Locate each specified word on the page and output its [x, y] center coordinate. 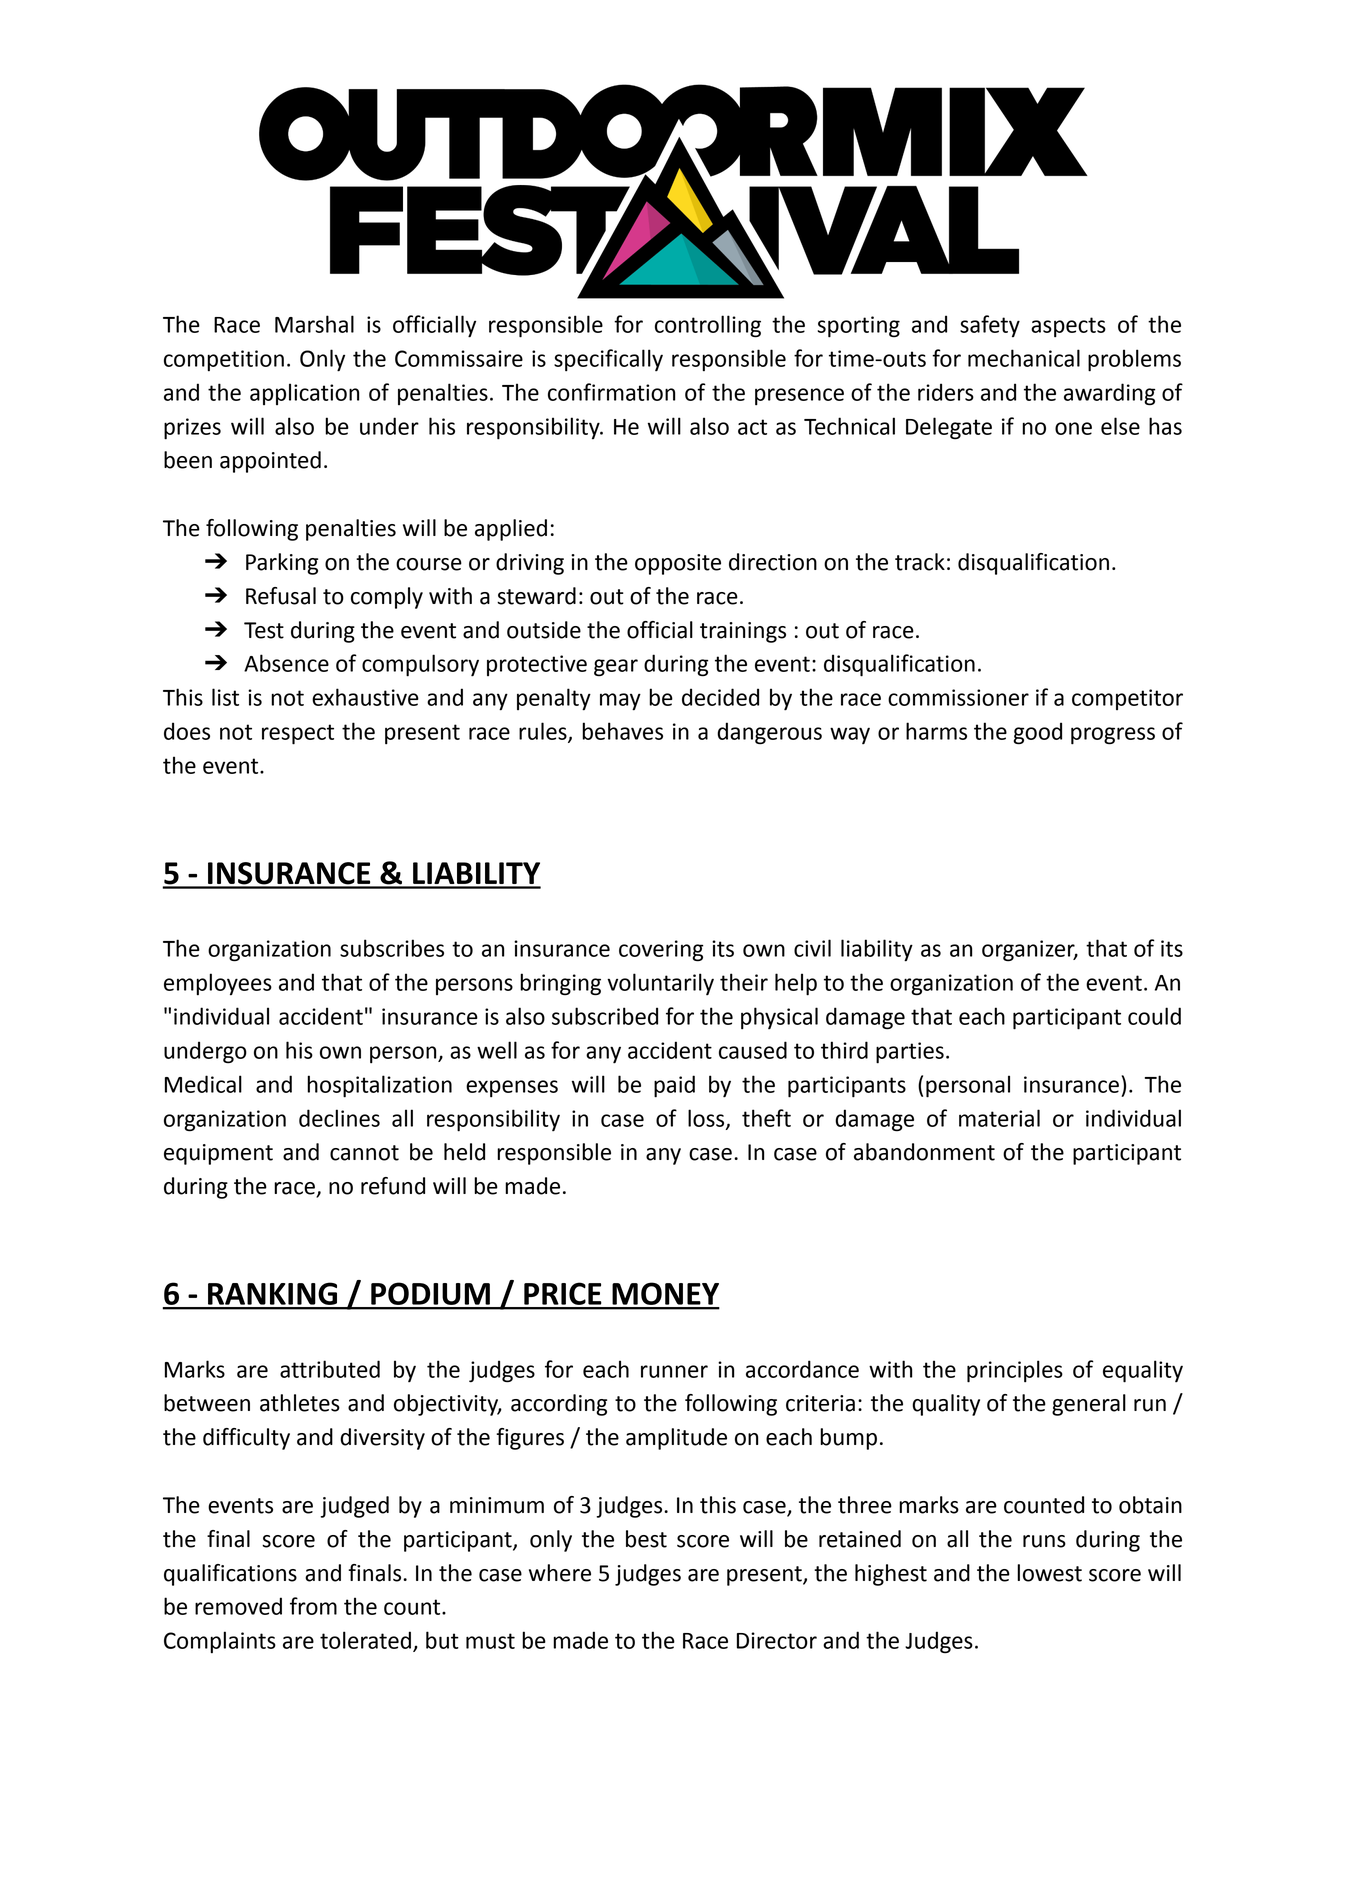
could [1154, 1016]
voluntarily [660, 984]
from [313, 1606]
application [304, 394]
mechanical [1024, 358]
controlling [708, 326]
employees [218, 984]
